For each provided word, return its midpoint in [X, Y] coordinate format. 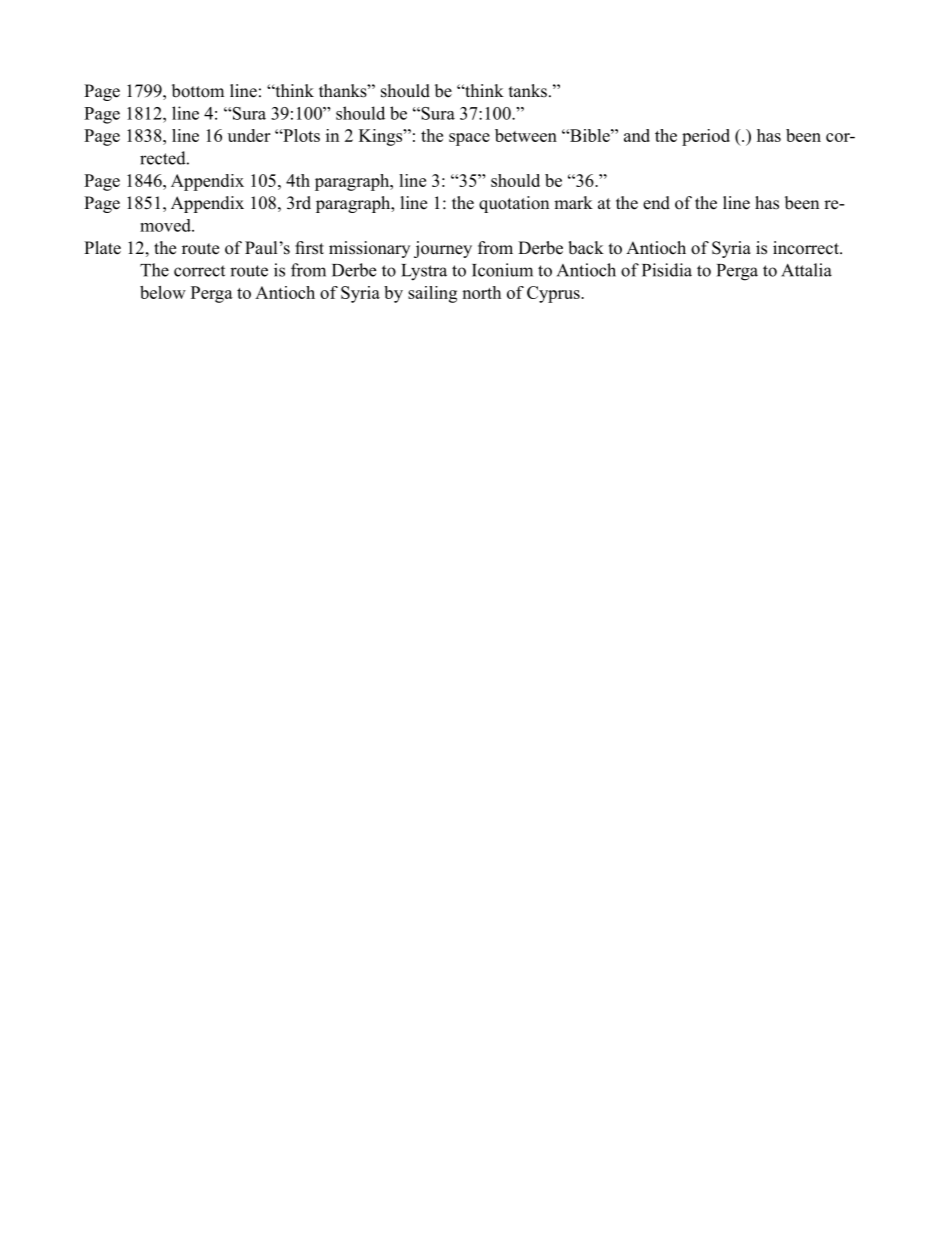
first [309, 248]
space [469, 139]
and [637, 135]
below [163, 292]
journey [443, 249]
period [706, 137]
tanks [528, 91]
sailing [432, 294]
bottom [198, 91]
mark [573, 202]
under [249, 135]
